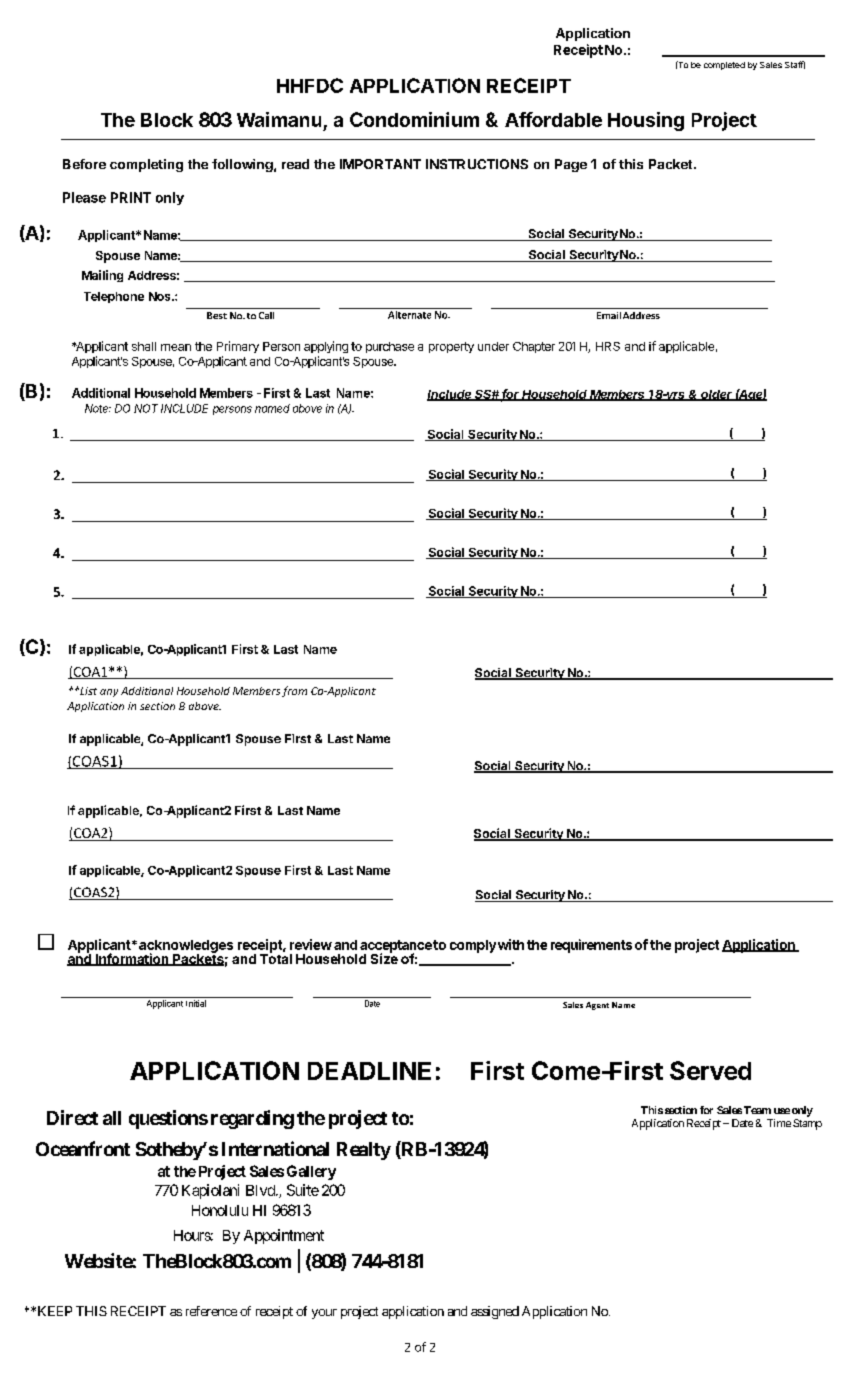  Describe the element at coordinates (495, 1312) in the screenshot. I see `assigned` at that location.
